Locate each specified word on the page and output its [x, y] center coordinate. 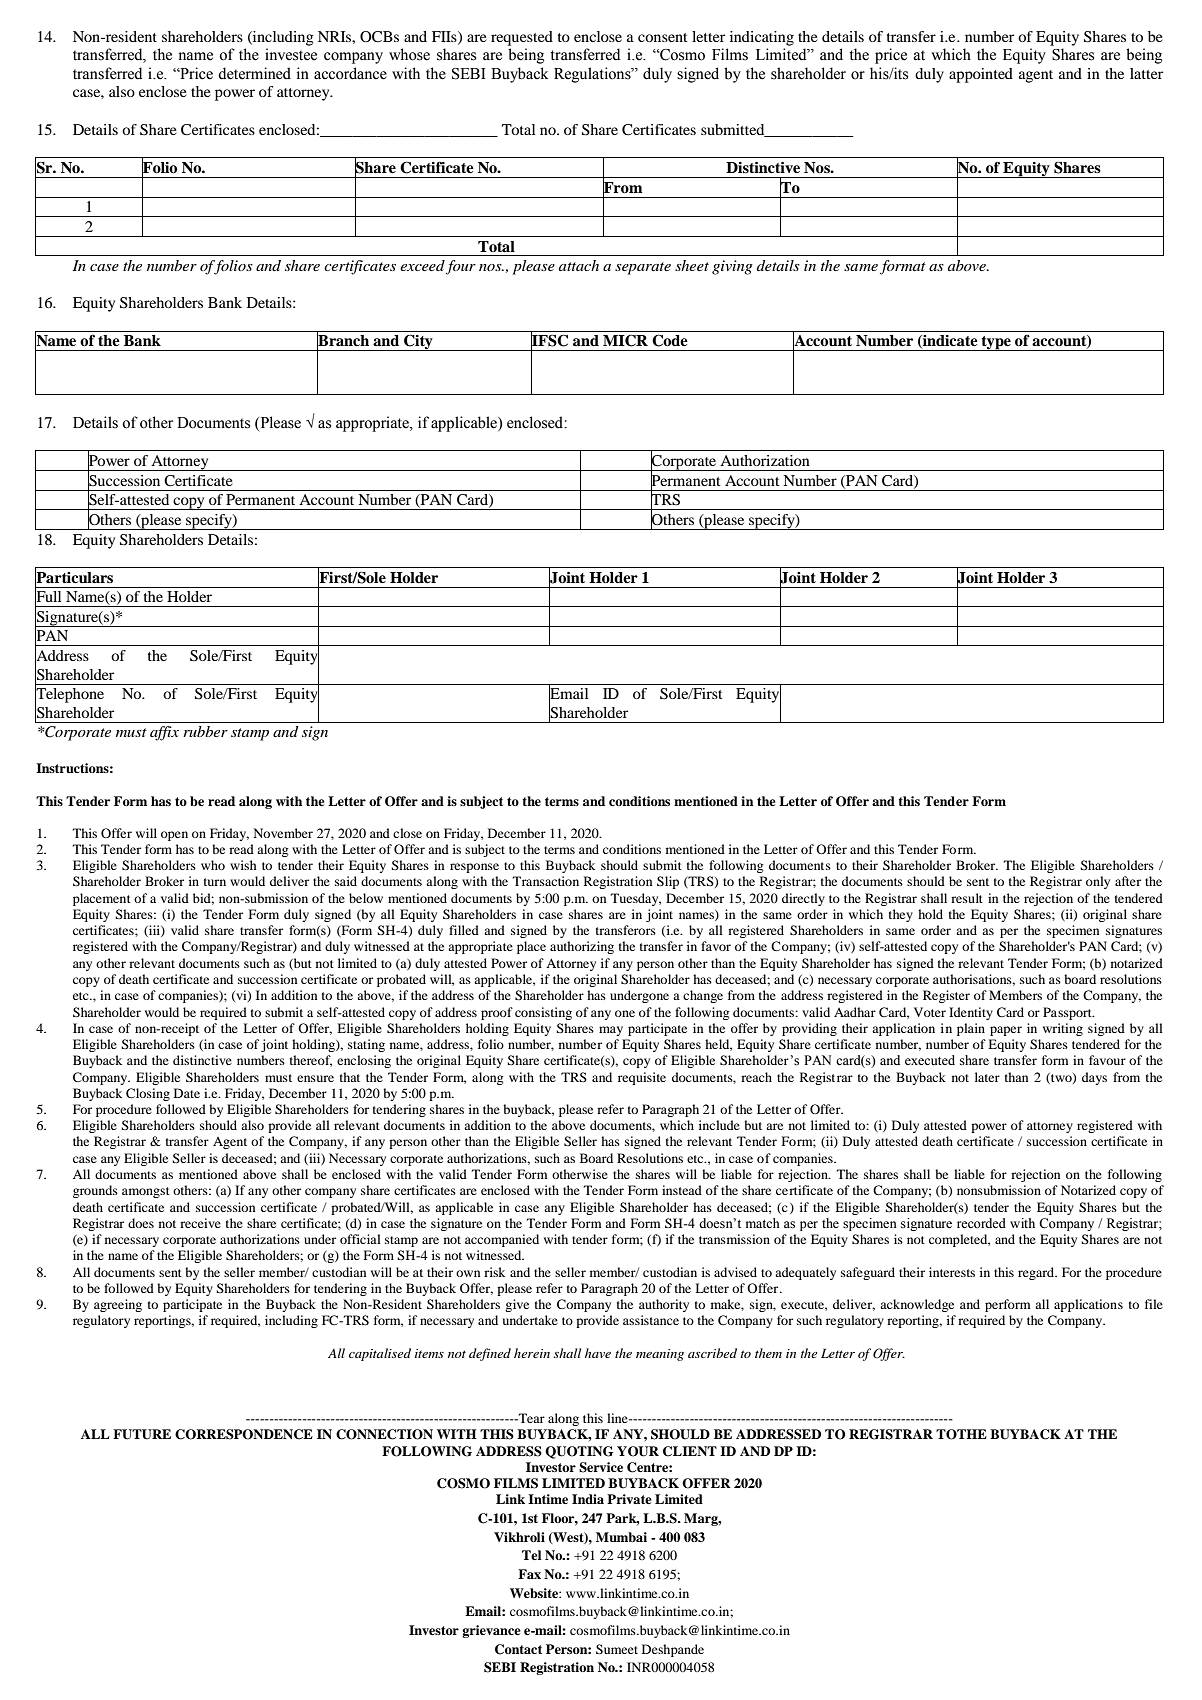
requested [522, 38]
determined [254, 73]
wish [243, 865]
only [1098, 882]
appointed [981, 75]
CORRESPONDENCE [244, 1434]
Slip [668, 882]
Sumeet [617, 1649]
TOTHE [961, 1434]
